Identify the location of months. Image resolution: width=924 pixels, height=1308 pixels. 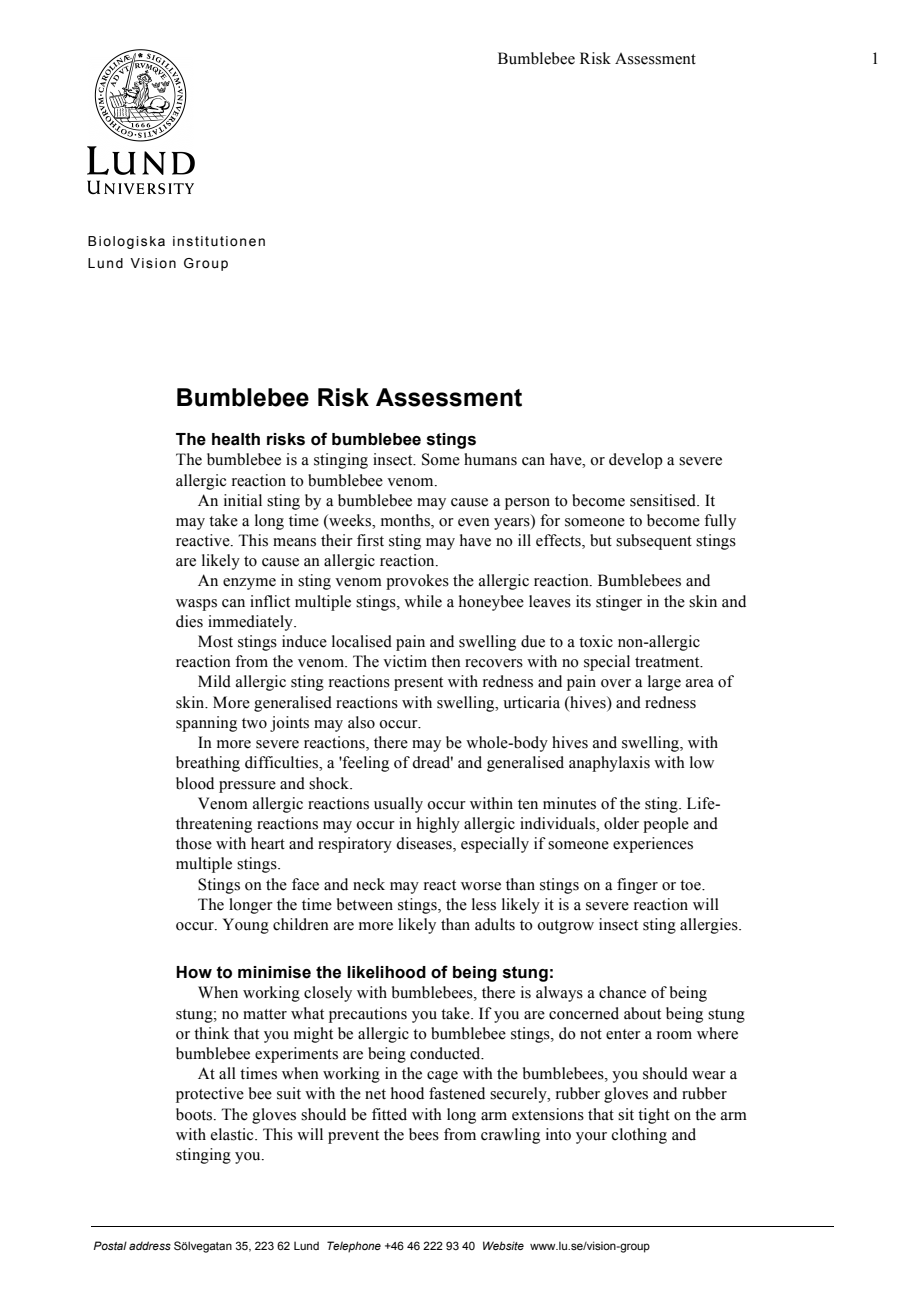
(406, 521).
